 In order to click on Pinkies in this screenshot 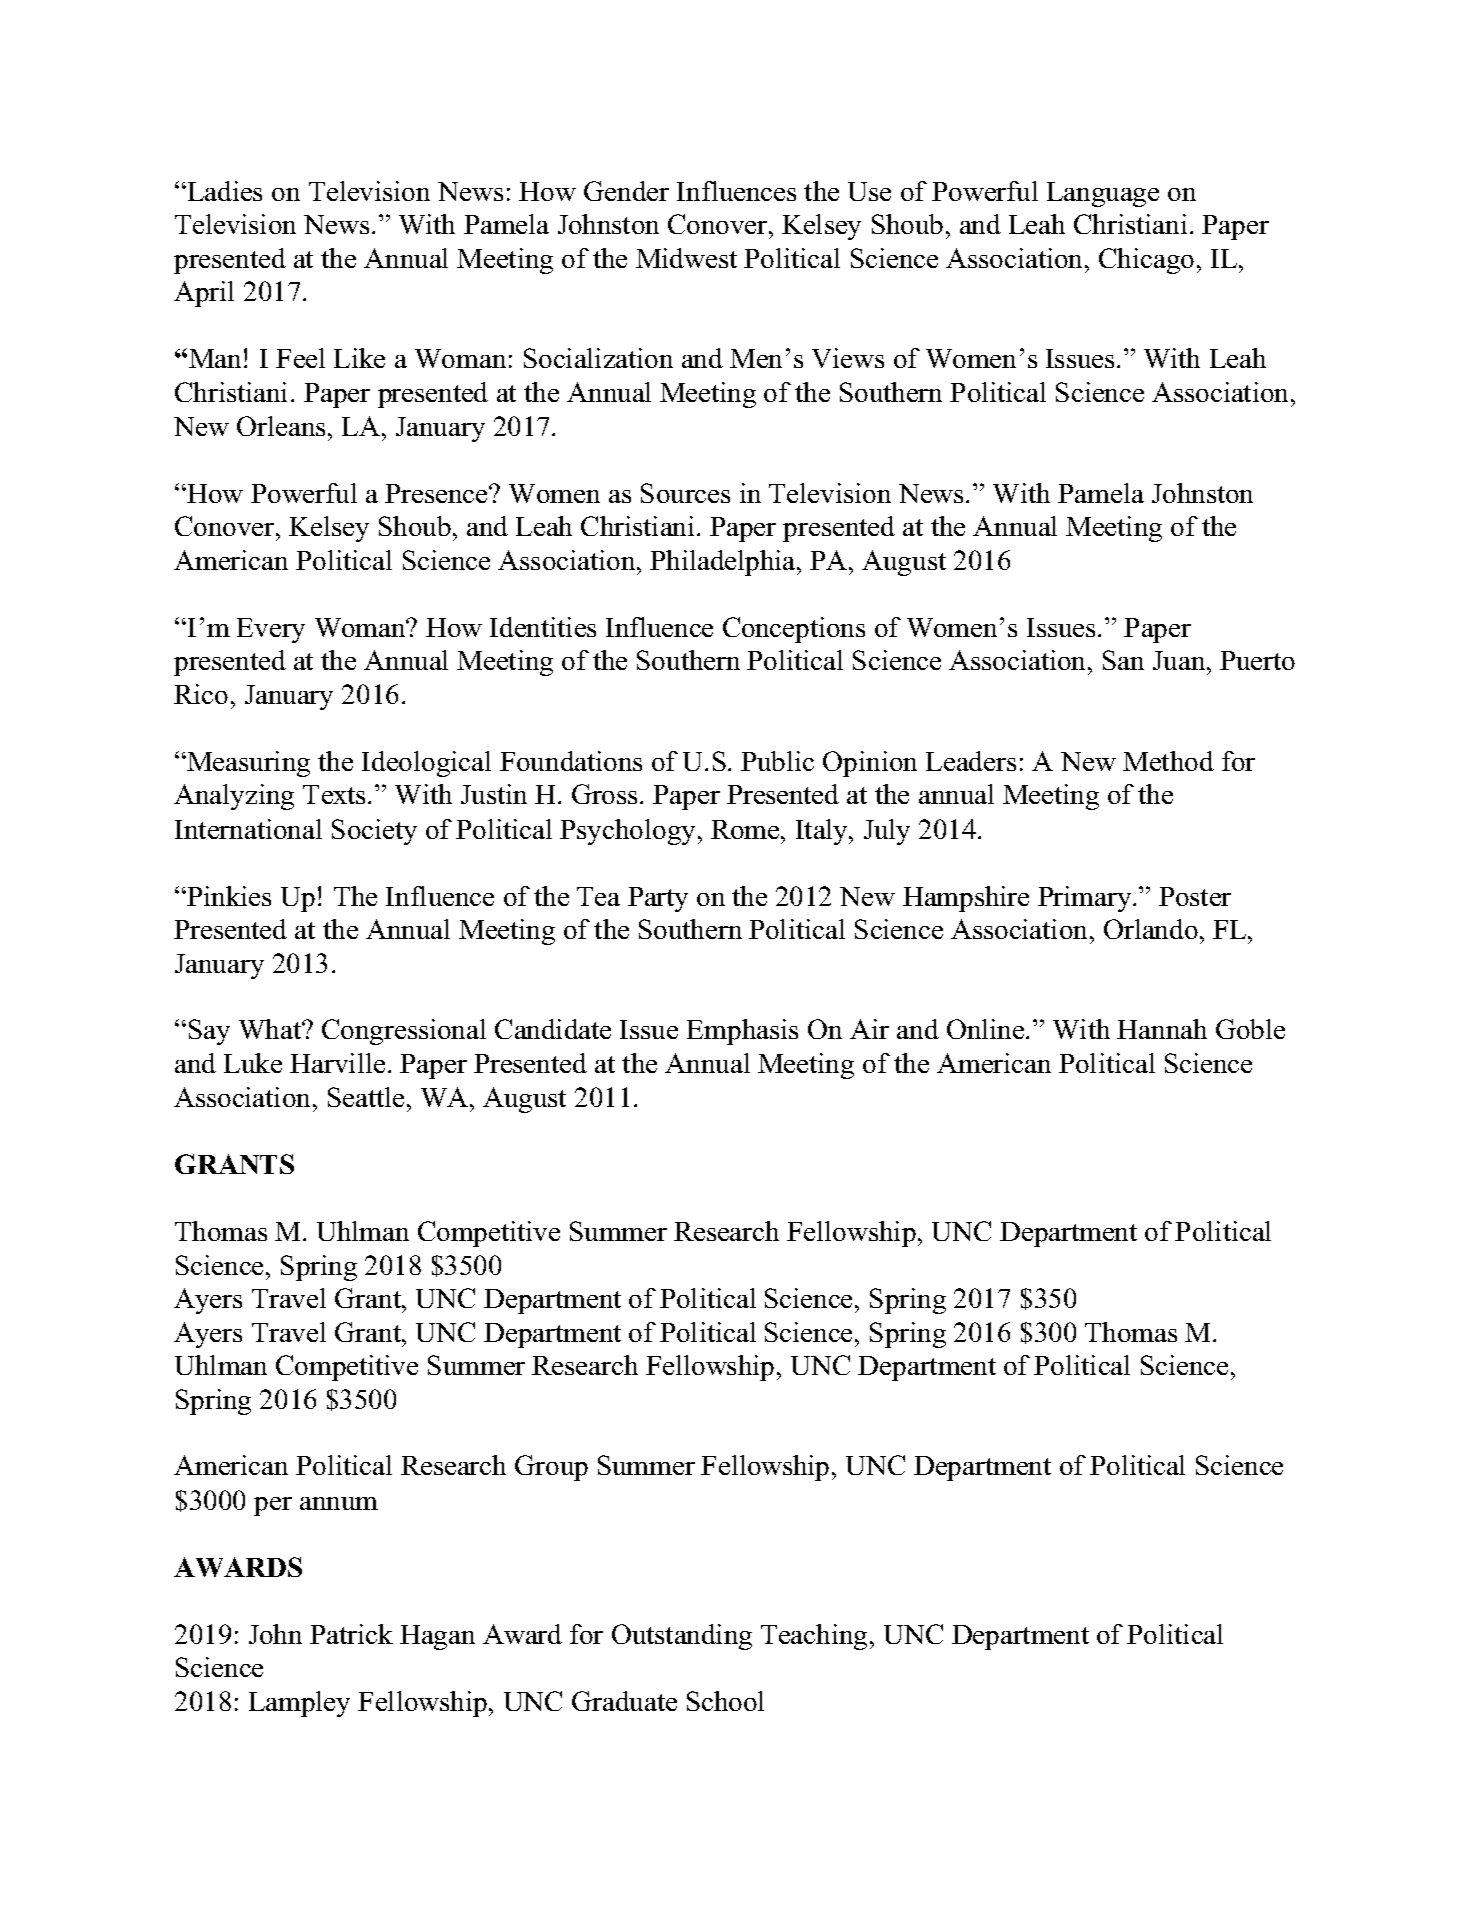, I will do `click(228, 896)`.
